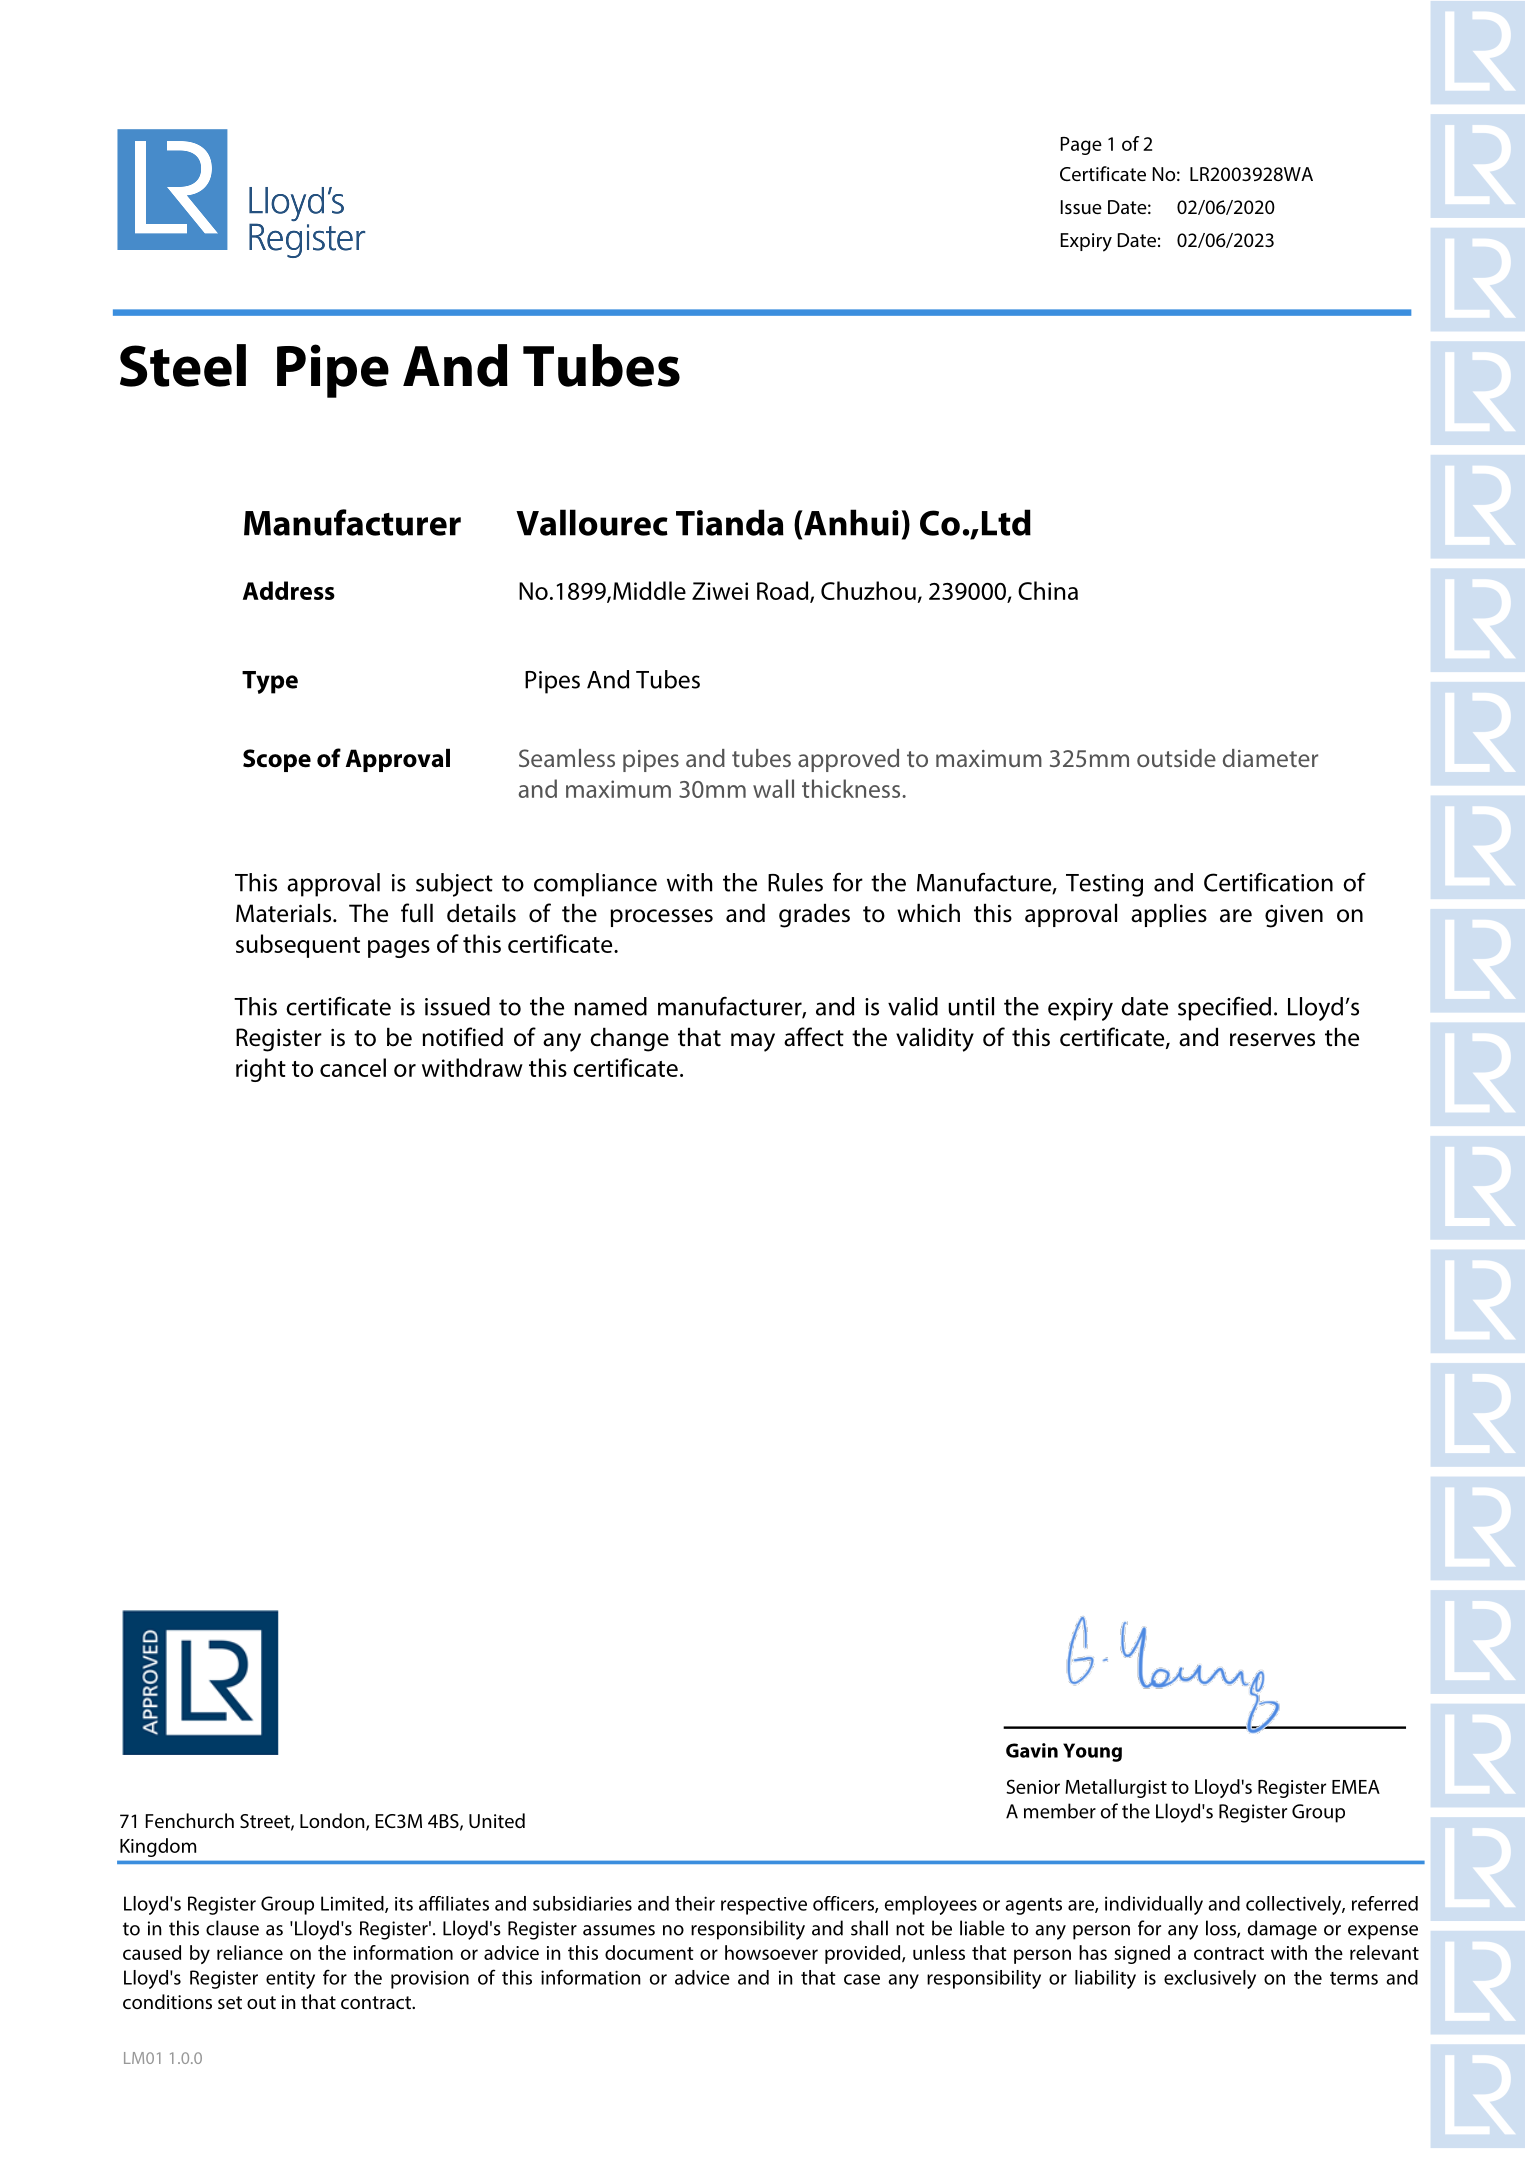  What do you see at coordinates (183, 365) in the document?
I see `Steel` at bounding box center [183, 365].
